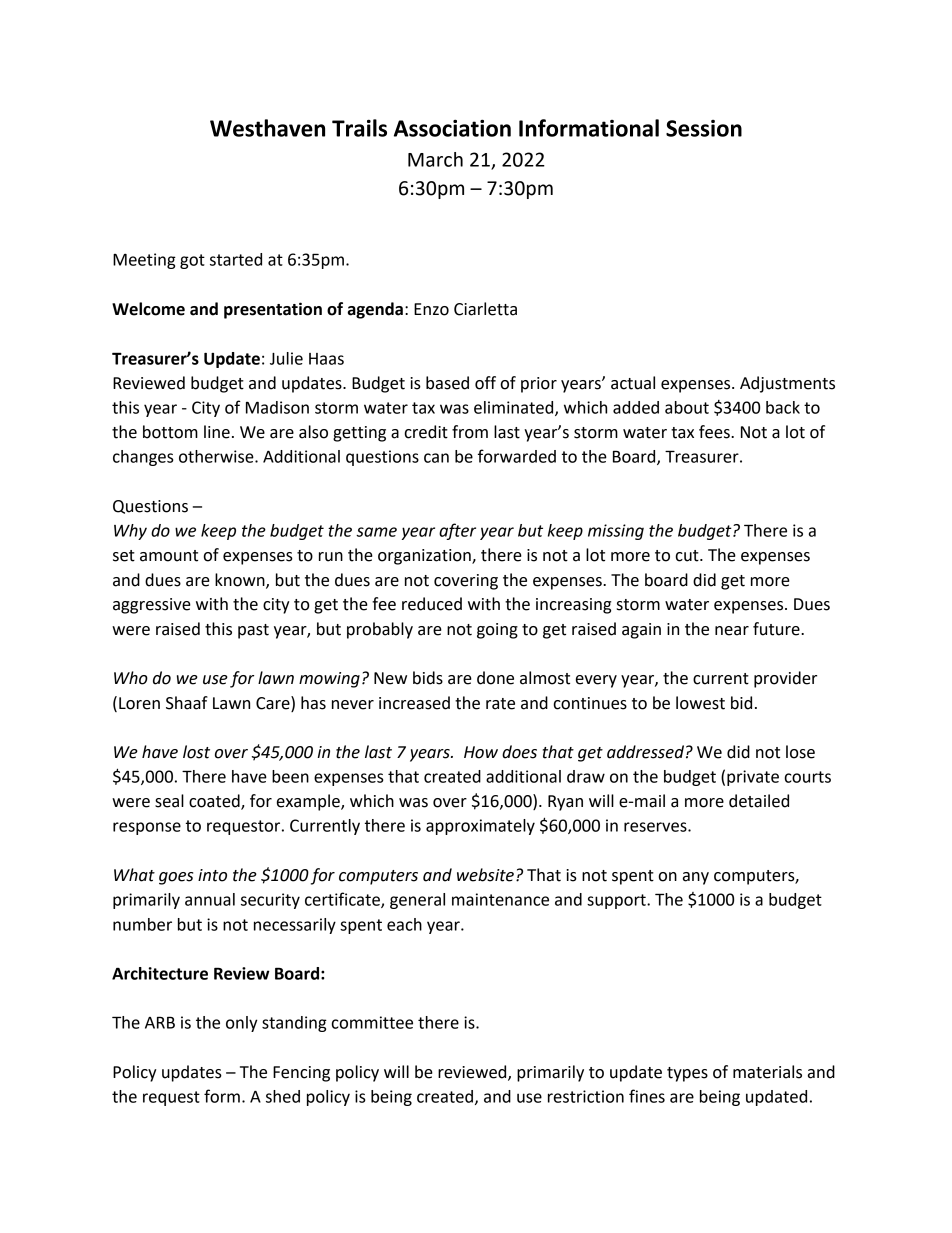  I want to click on Session, so click(704, 128).
